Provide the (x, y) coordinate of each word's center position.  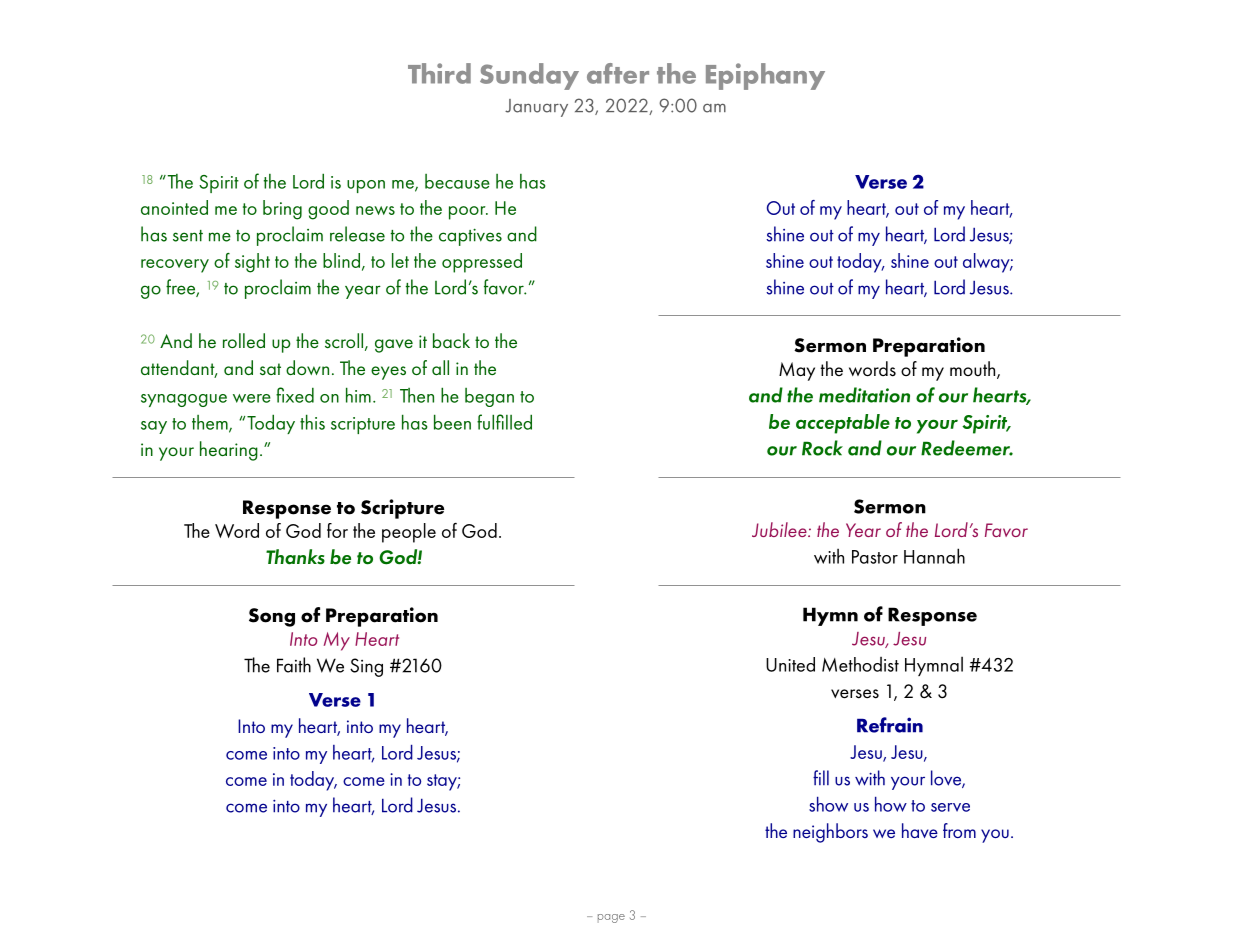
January (536, 108)
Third (439, 73)
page (611, 918)
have (920, 830)
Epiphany (765, 76)
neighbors (830, 833)
